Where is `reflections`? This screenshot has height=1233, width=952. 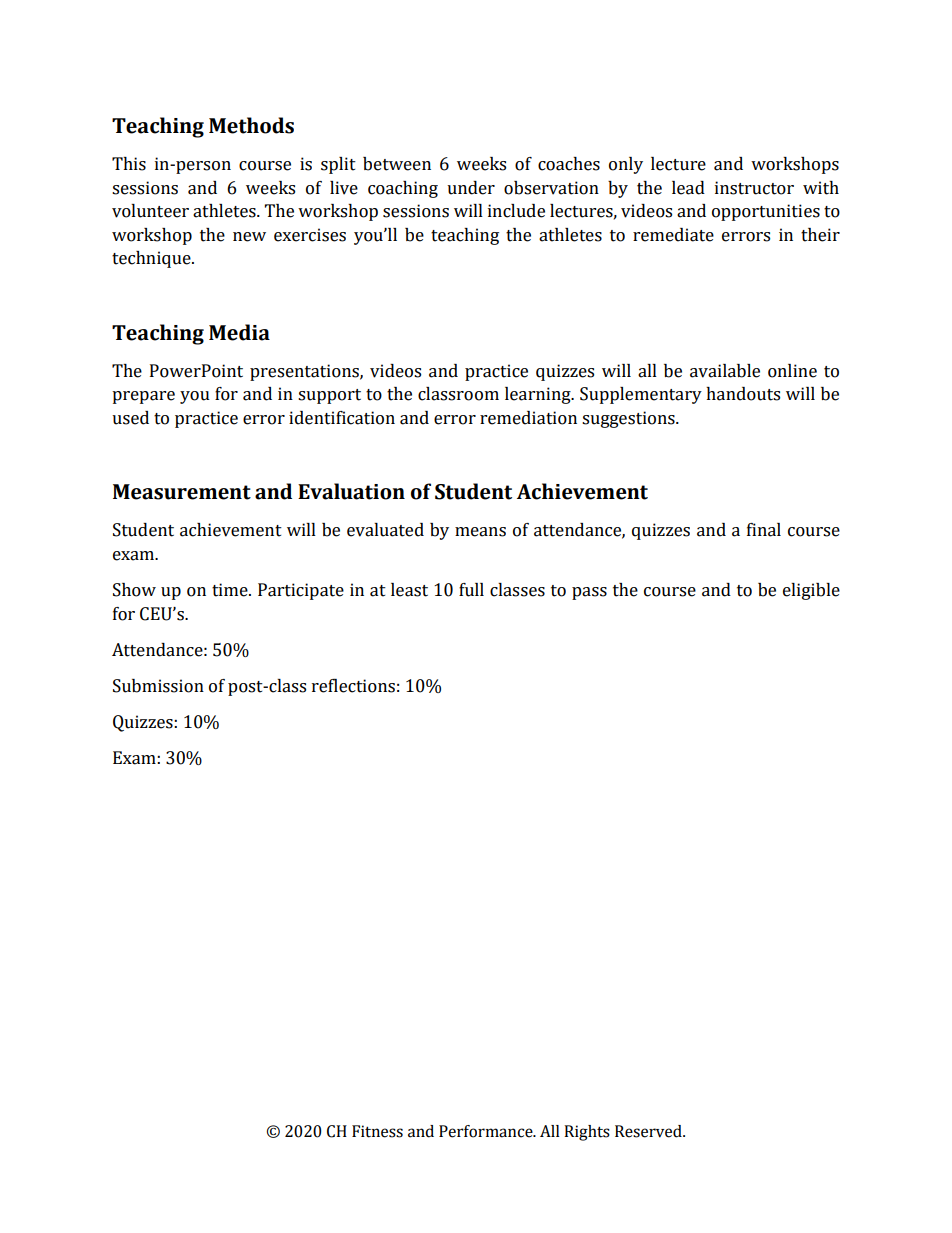
reflections is located at coordinates (353, 686).
